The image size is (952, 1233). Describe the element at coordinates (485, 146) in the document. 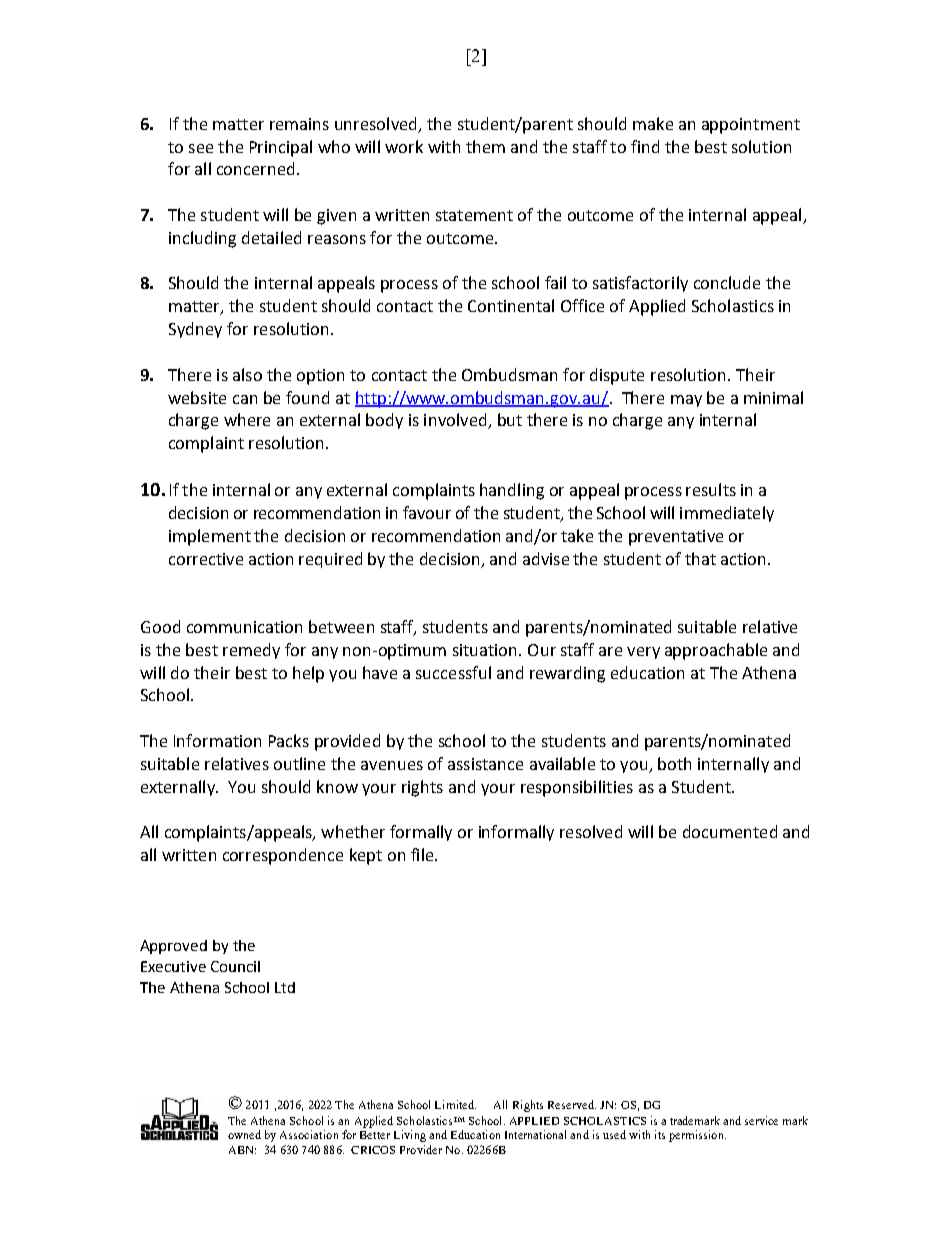

I see `them` at that location.
